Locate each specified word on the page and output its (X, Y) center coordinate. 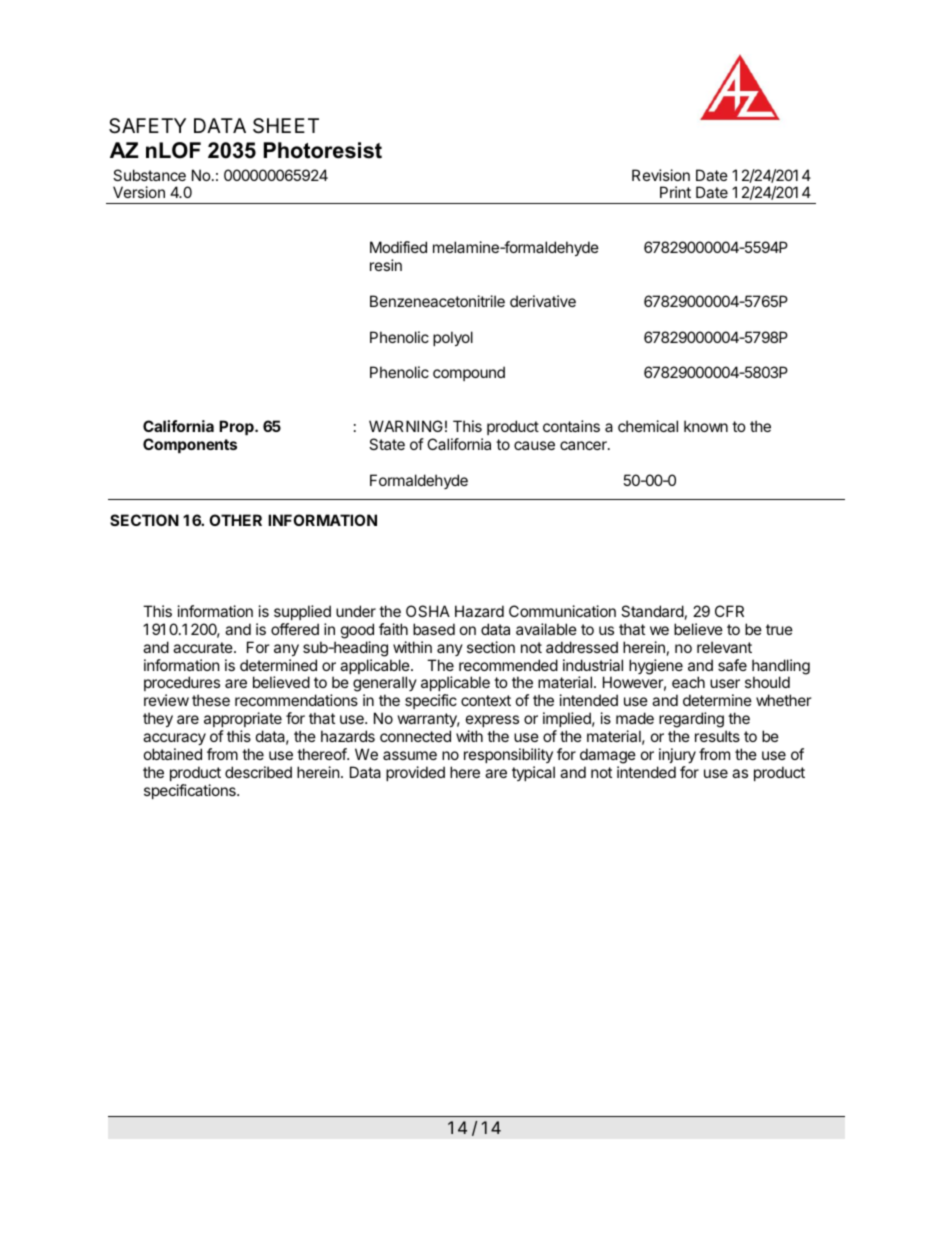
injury (677, 755)
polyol (453, 338)
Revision (661, 175)
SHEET (286, 126)
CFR (729, 611)
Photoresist (323, 150)
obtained (173, 754)
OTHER (235, 520)
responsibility (508, 755)
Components (190, 445)
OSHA (428, 611)
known (706, 426)
